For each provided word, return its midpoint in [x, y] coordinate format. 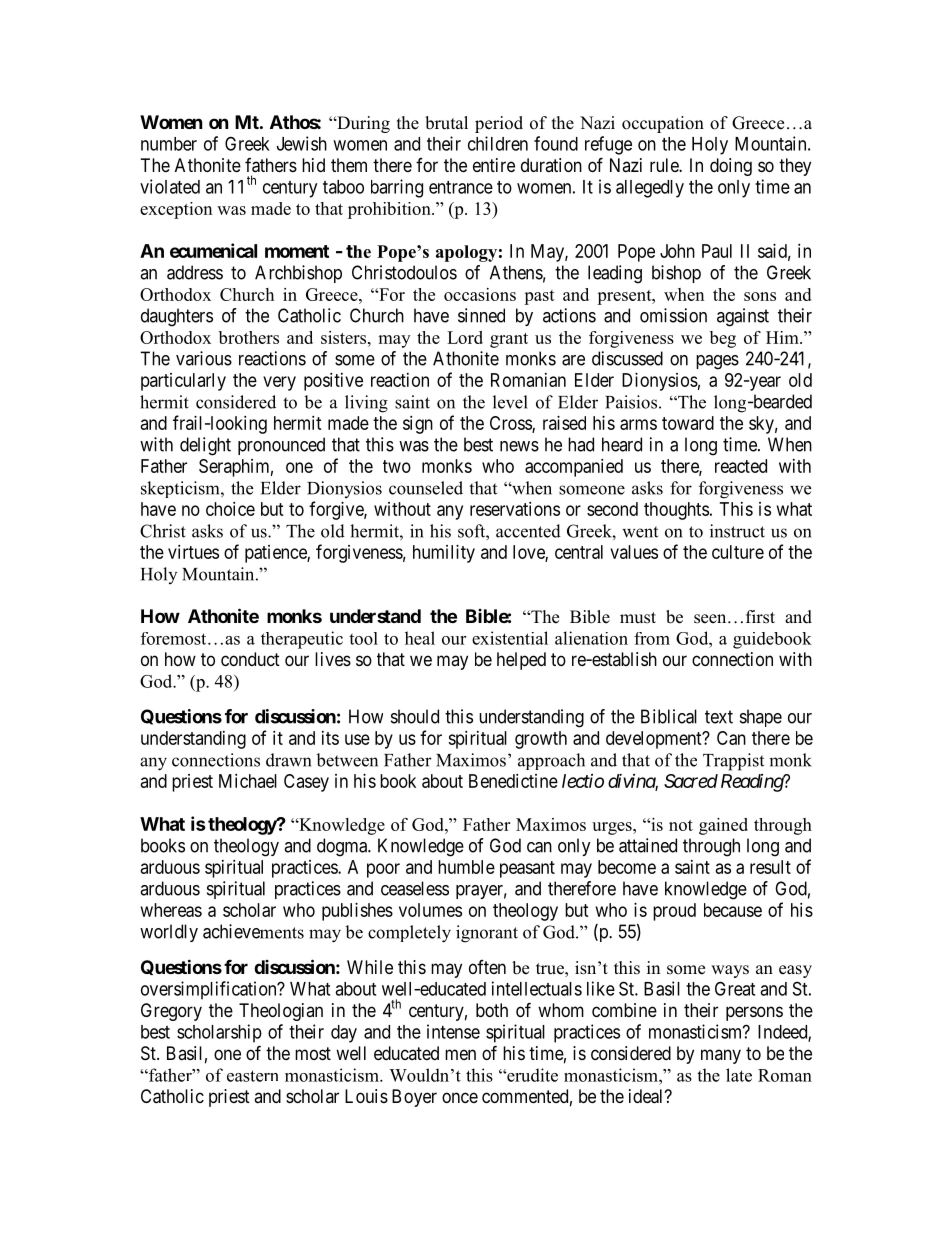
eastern [252, 1076]
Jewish [302, 143]
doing [731, 167]
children [498, 143]
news [519, 446]
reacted [741, 466]
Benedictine [513, 781]
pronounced [281, 446]
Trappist [733, 762]
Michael [248, 781]
